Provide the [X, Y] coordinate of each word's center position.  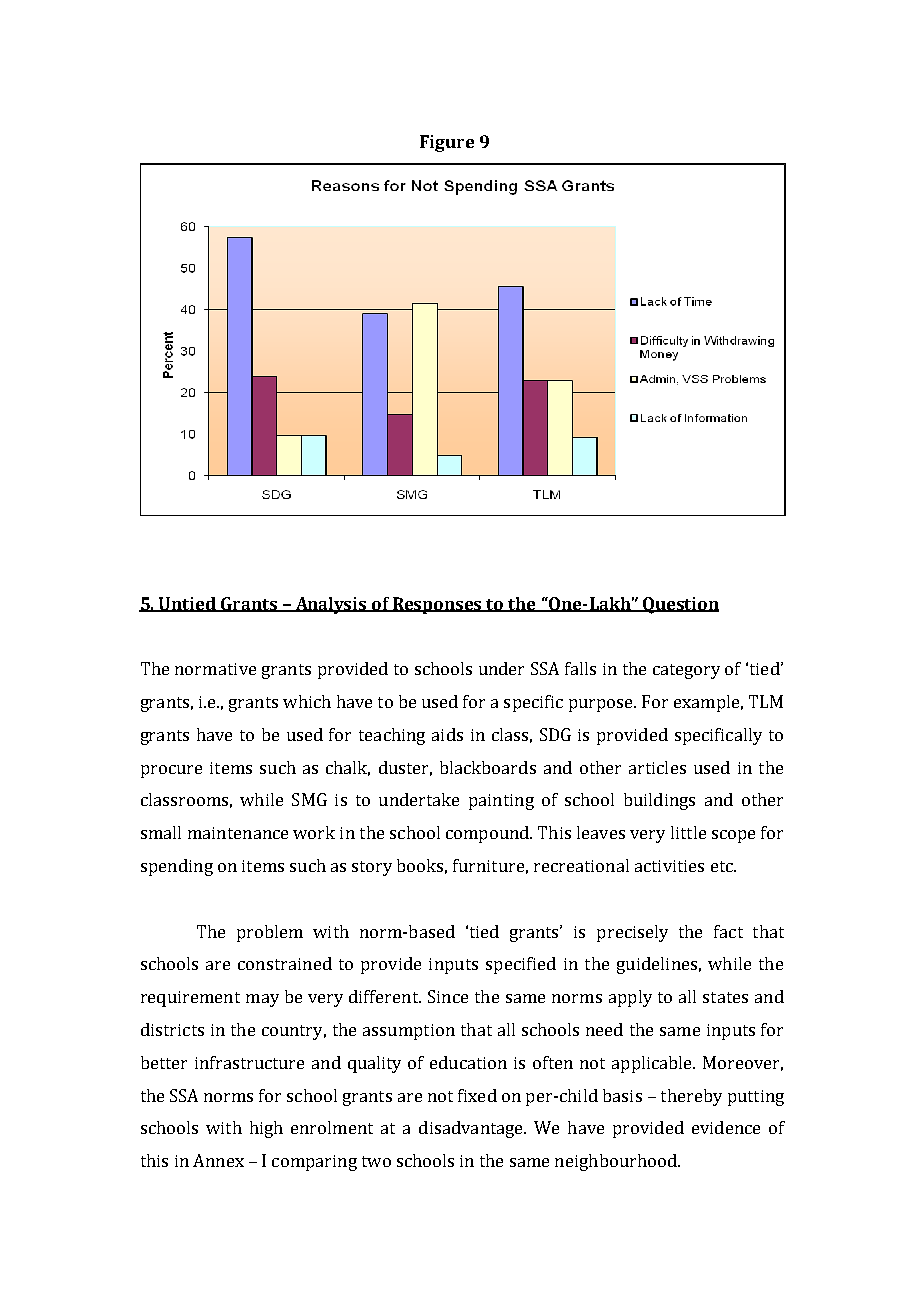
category [686, 671]
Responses [438, 605]
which [307, 701]
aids [447, 734]
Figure [447, 143]
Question [680, 605]
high [266, 1129]
